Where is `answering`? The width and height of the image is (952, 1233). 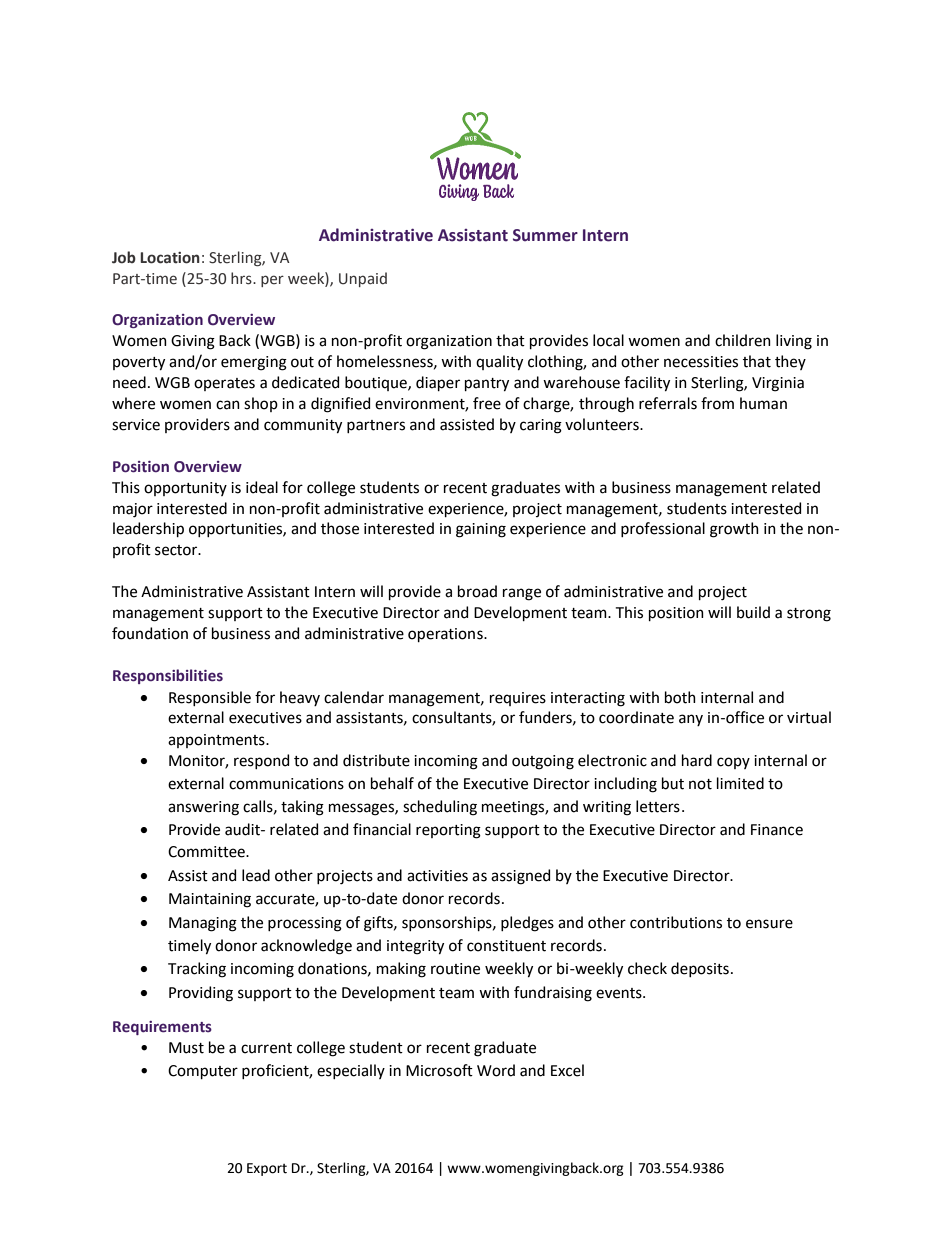 answering is located at coordinates (203, 808).
